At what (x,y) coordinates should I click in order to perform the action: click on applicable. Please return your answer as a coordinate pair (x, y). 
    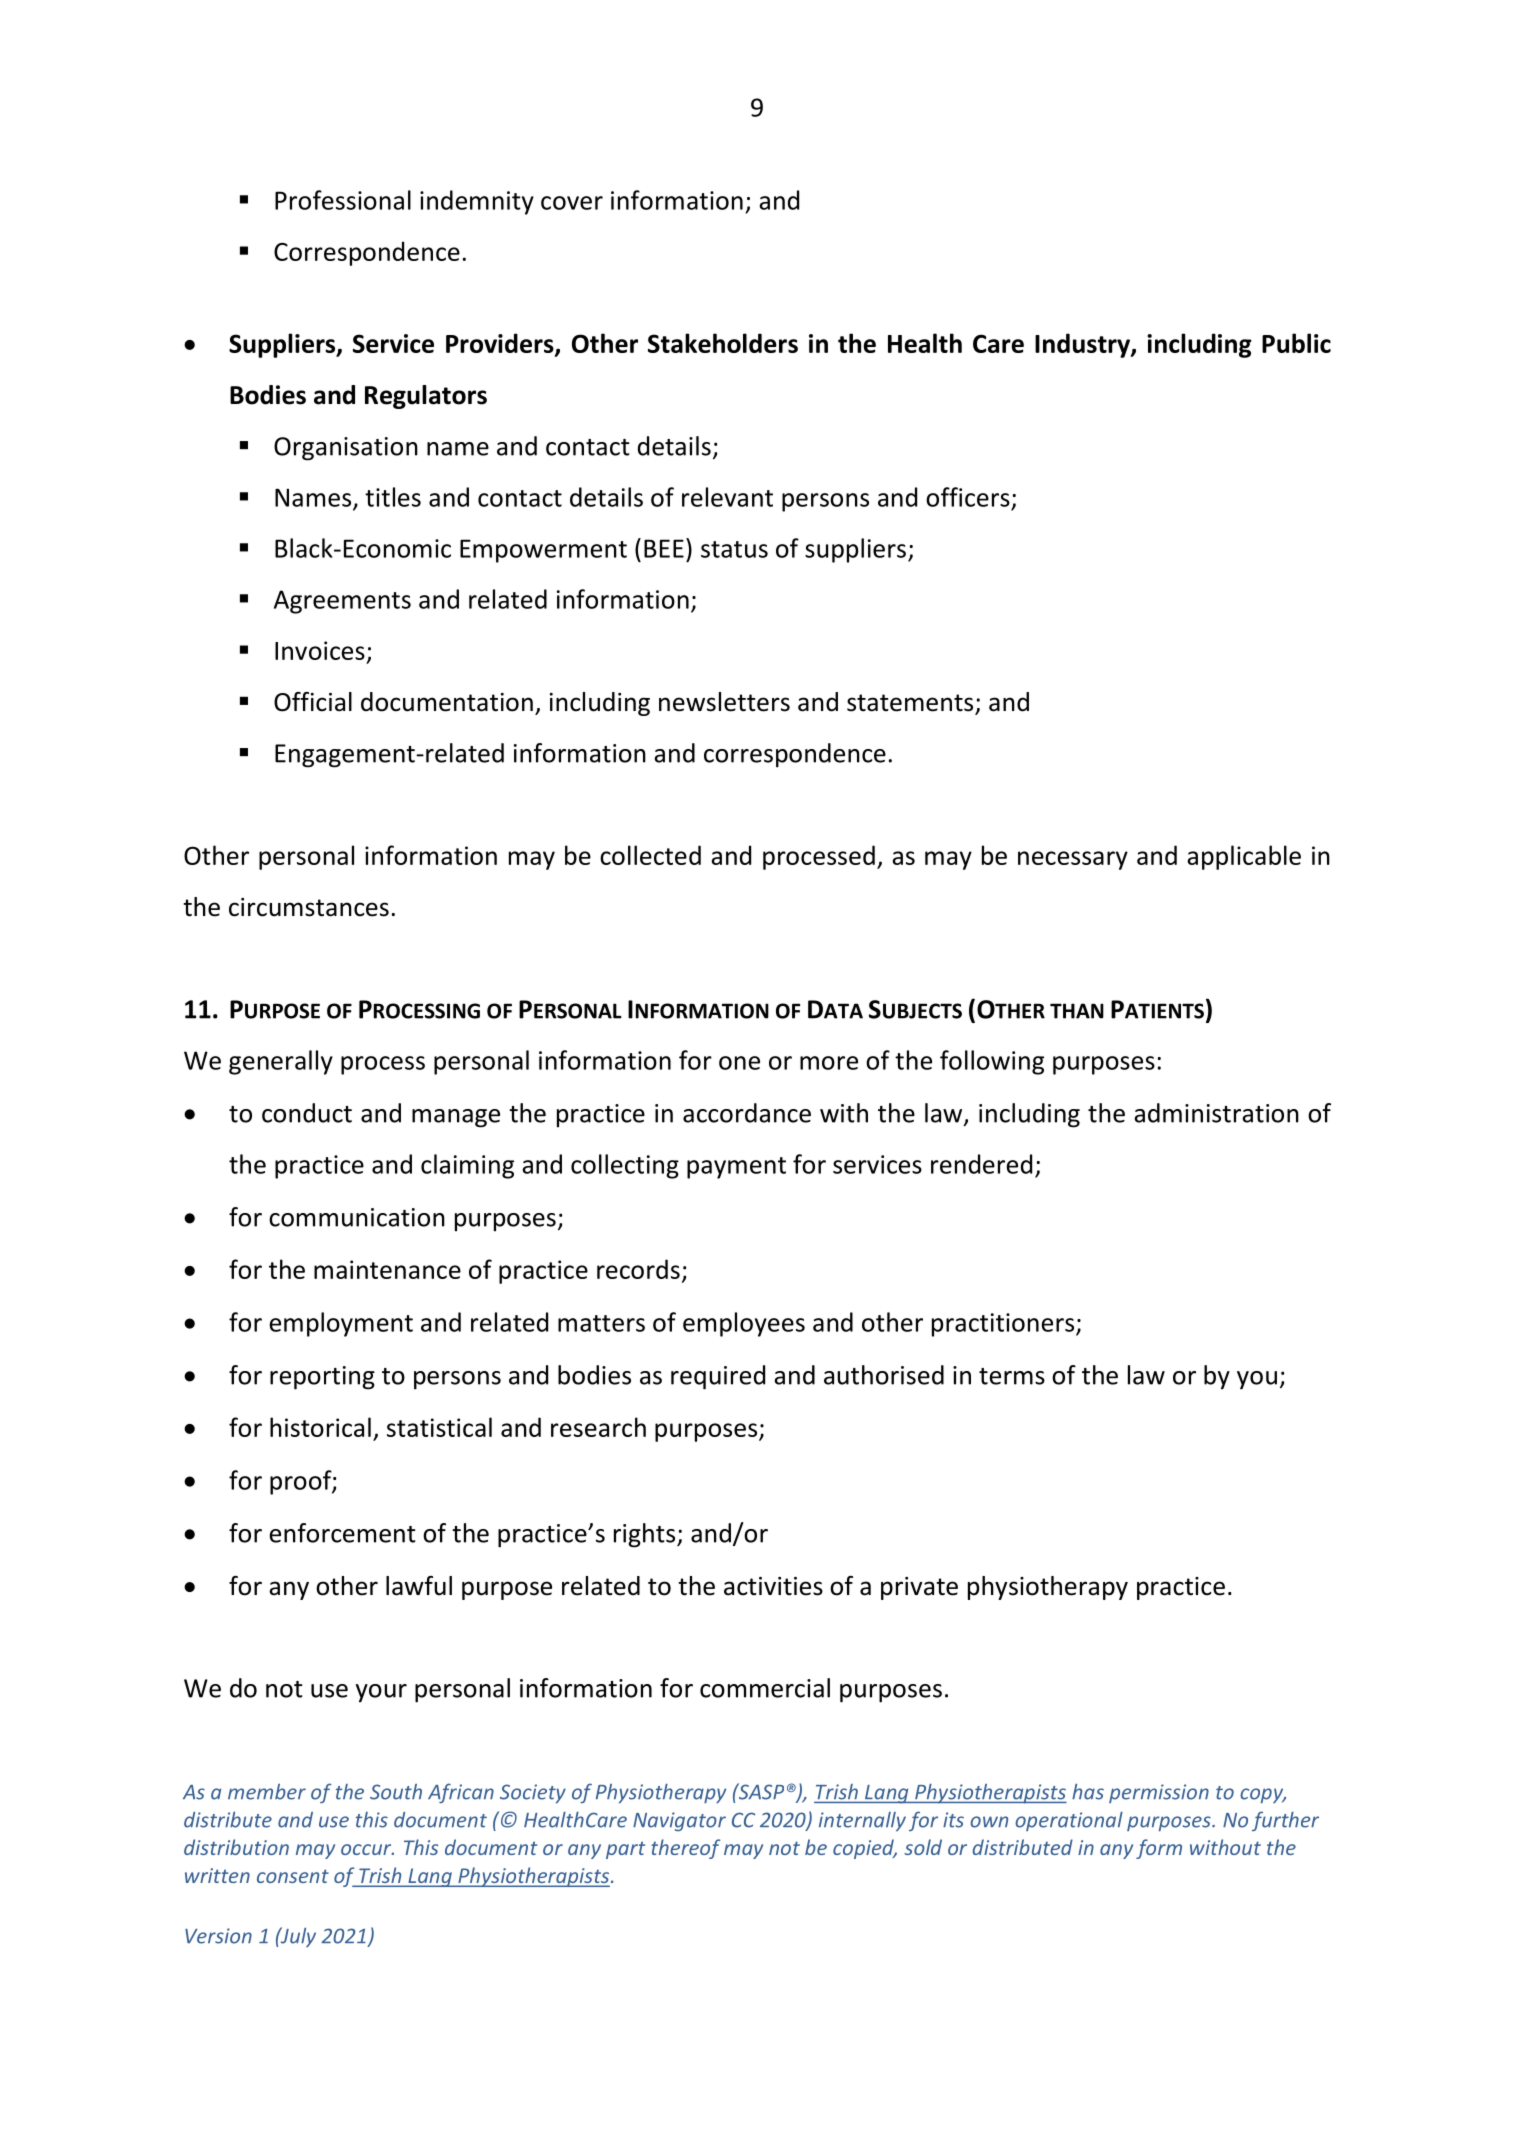
    Looking at the image, I should click on (1244, 857).
